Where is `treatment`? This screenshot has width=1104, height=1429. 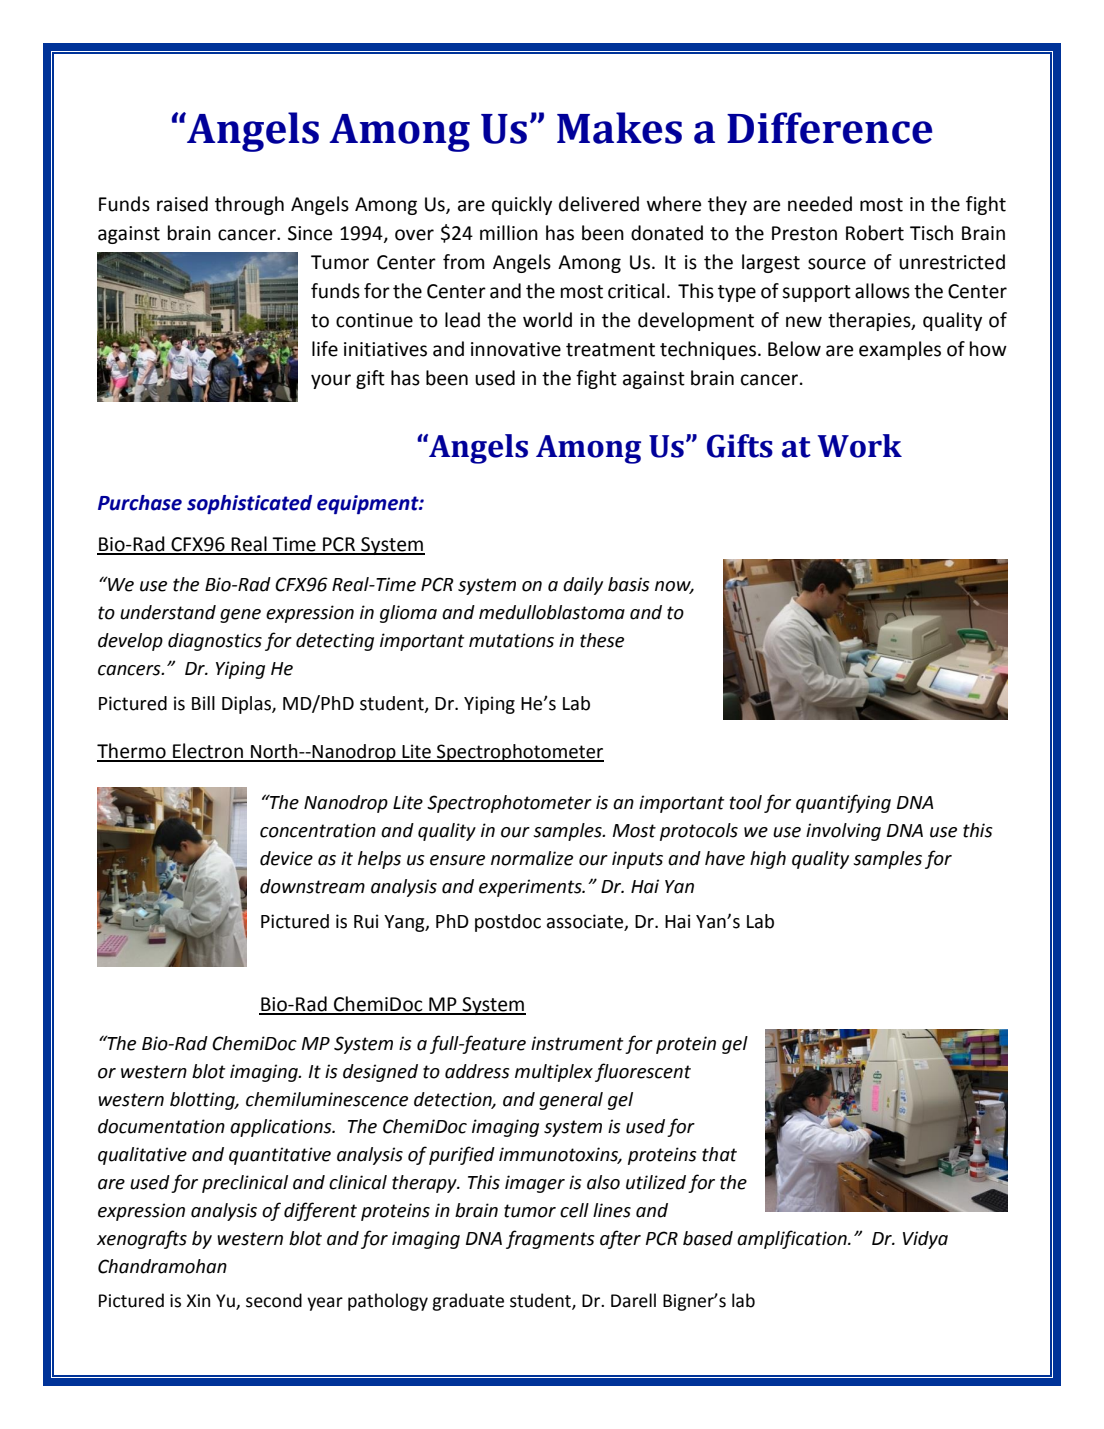
treatment is located at coordinates (610, 350).
